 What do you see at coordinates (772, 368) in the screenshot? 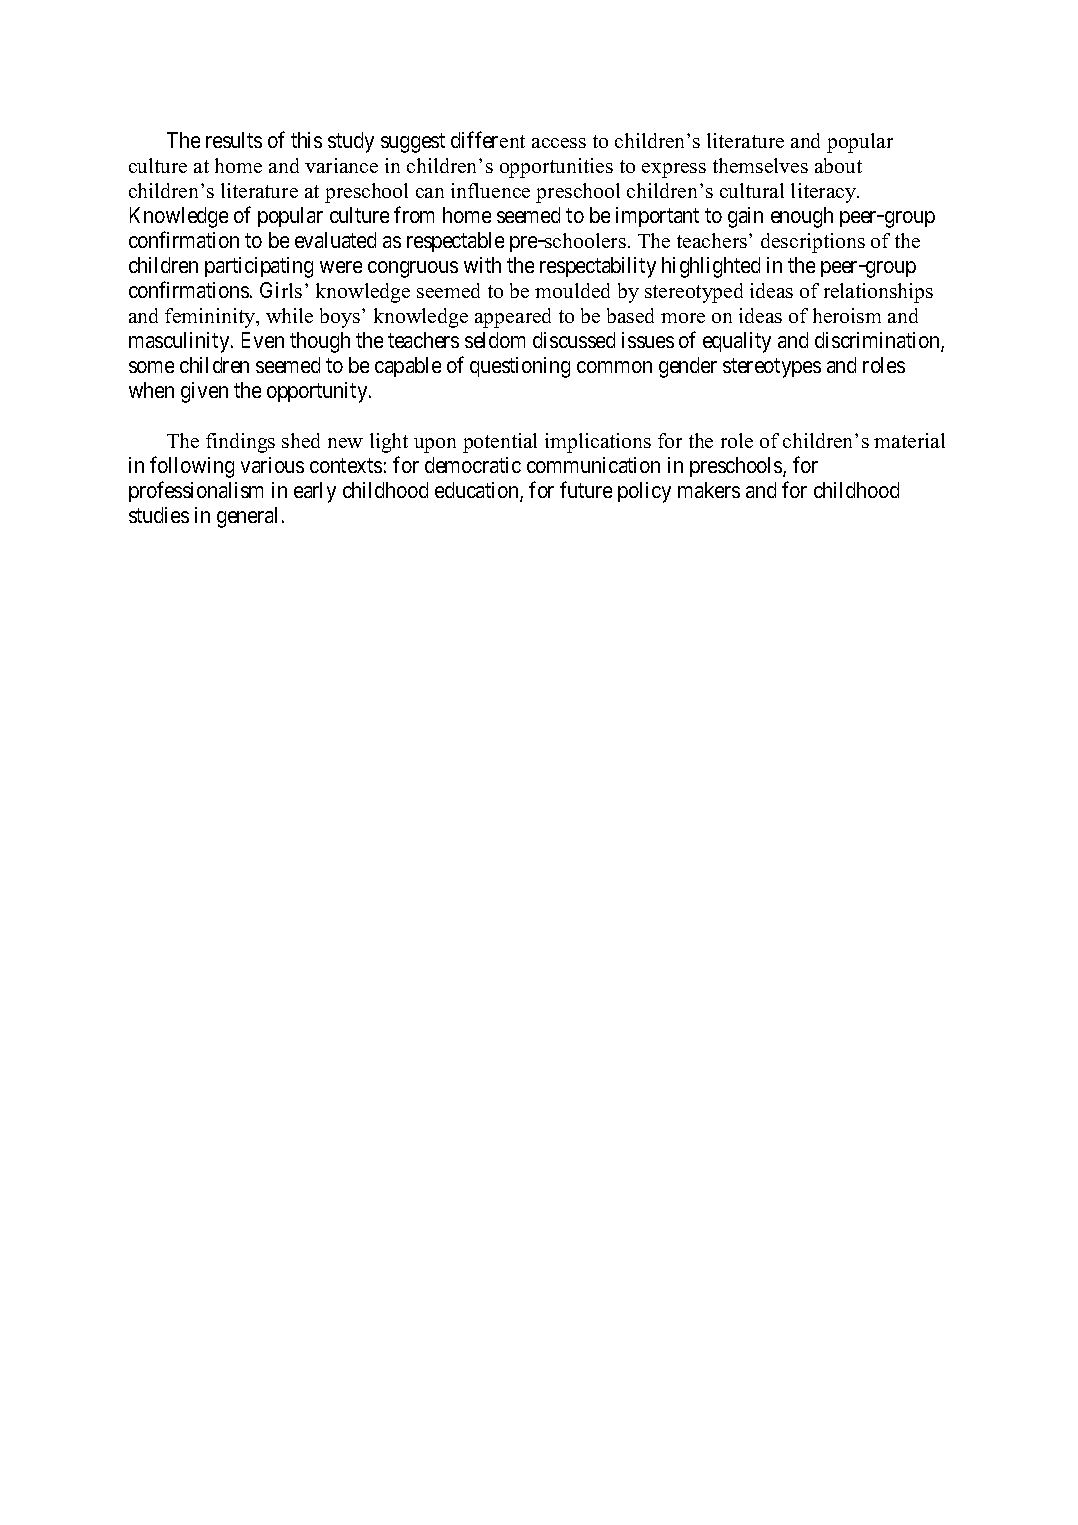
I see `stereotypes` at bounding box center [772, 368].
